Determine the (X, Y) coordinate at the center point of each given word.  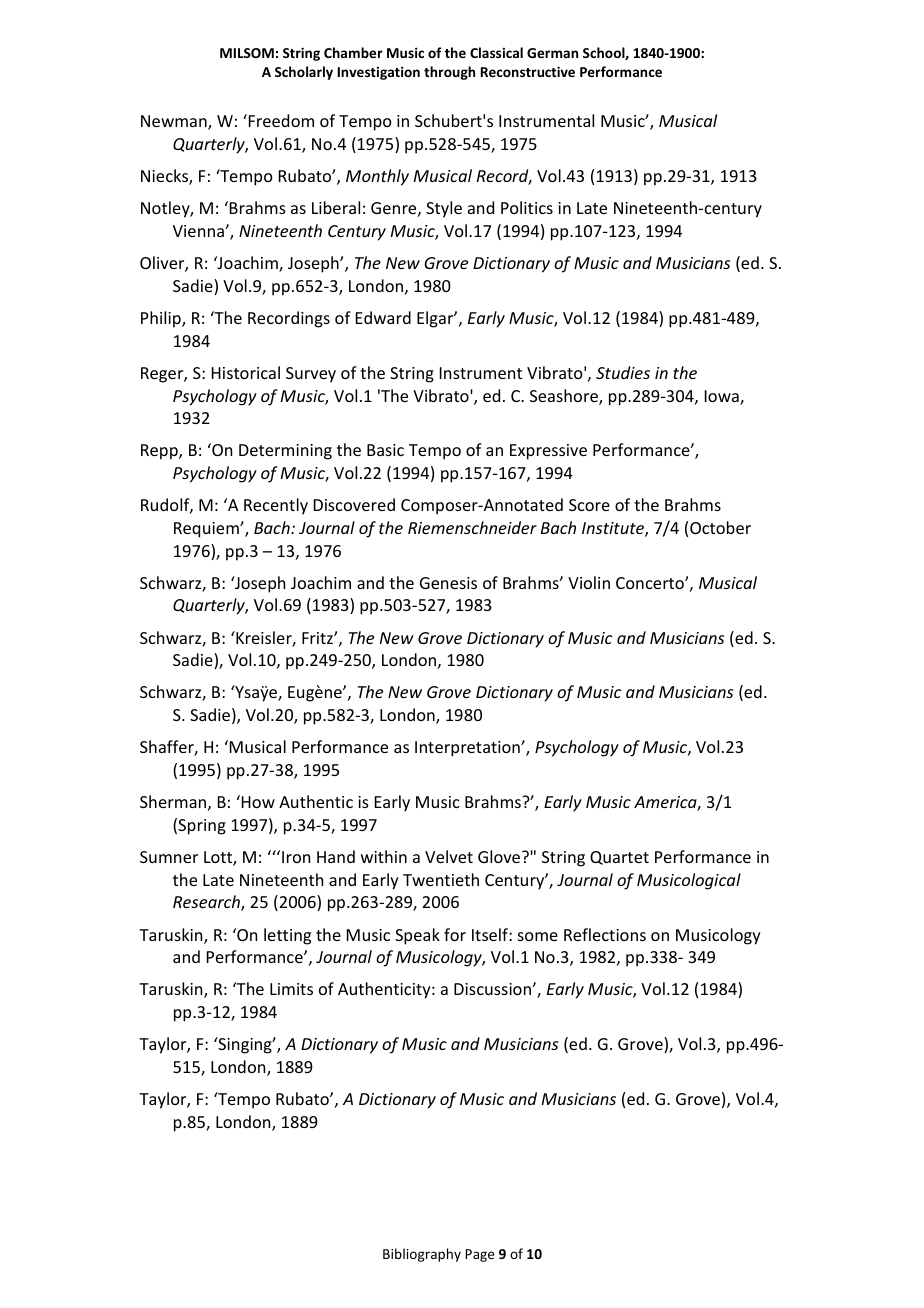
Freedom (280, 120)
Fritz (318, 638)
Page (479, 1255)
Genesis (448, 583)
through (449, 73)
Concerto (651, 583)
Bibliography (422, 1255)
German (552, 53)
